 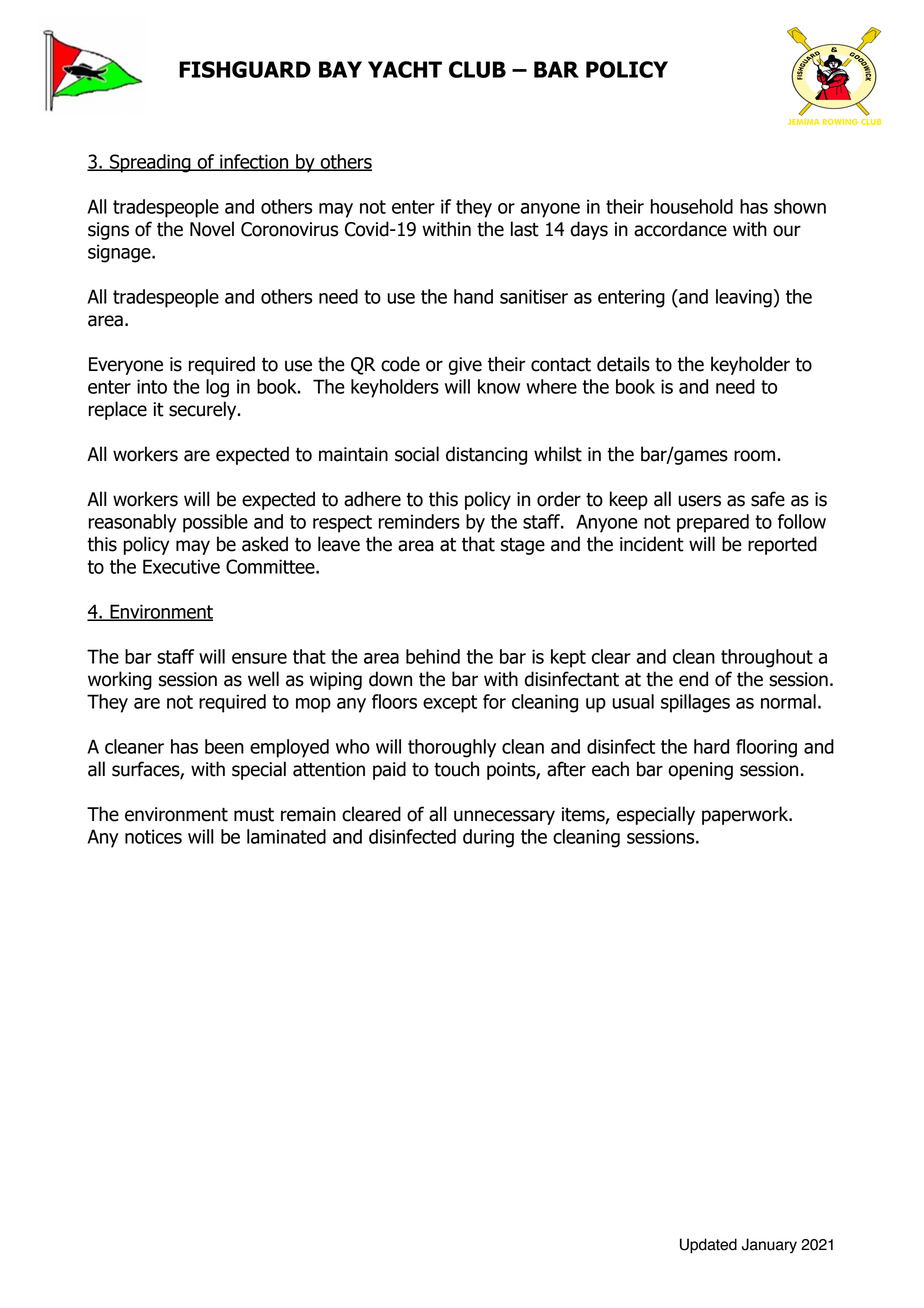 I want to click on notices, so click(x=153, y=836).
